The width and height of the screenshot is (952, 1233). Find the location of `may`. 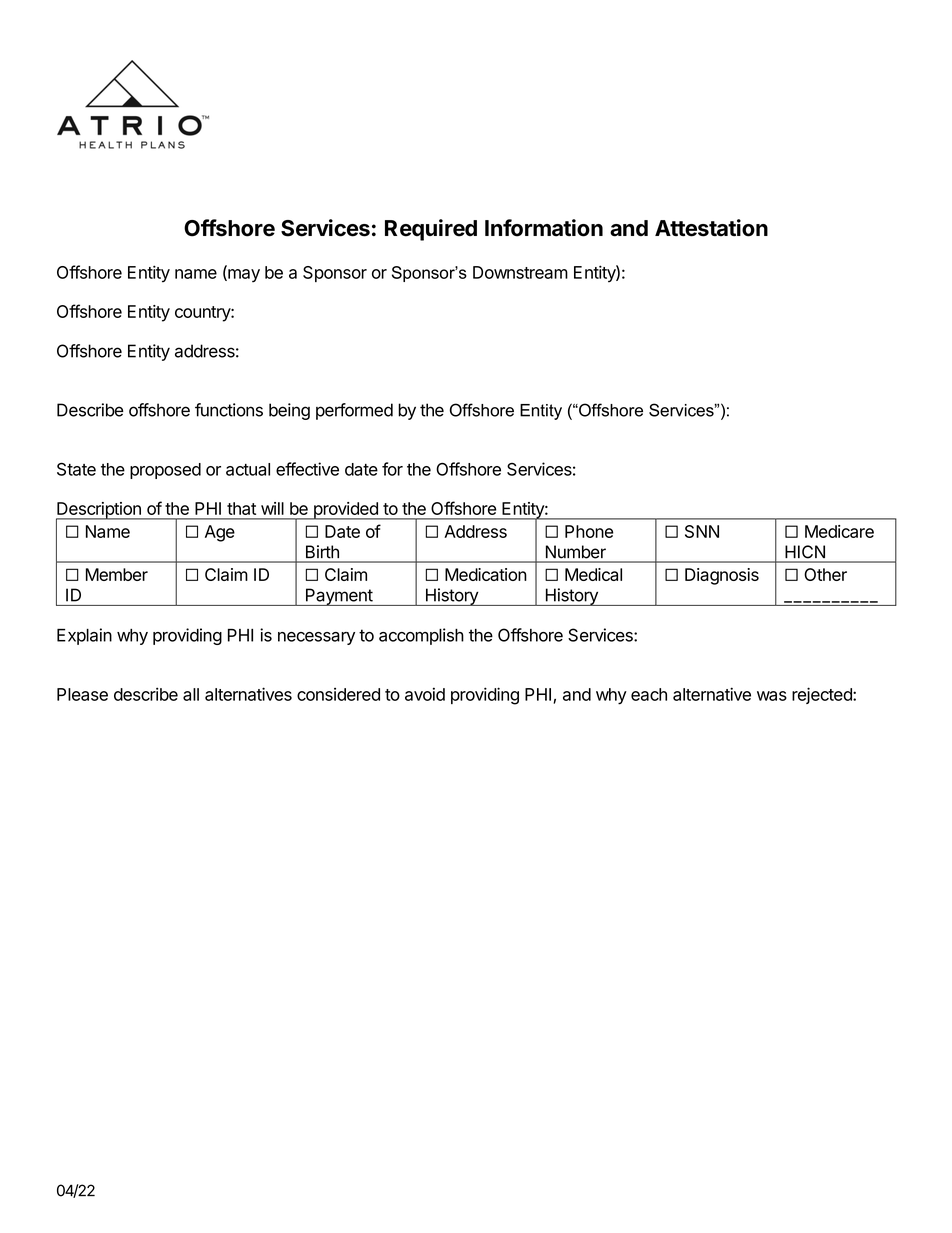

may is located at coordinates (243, 276).
